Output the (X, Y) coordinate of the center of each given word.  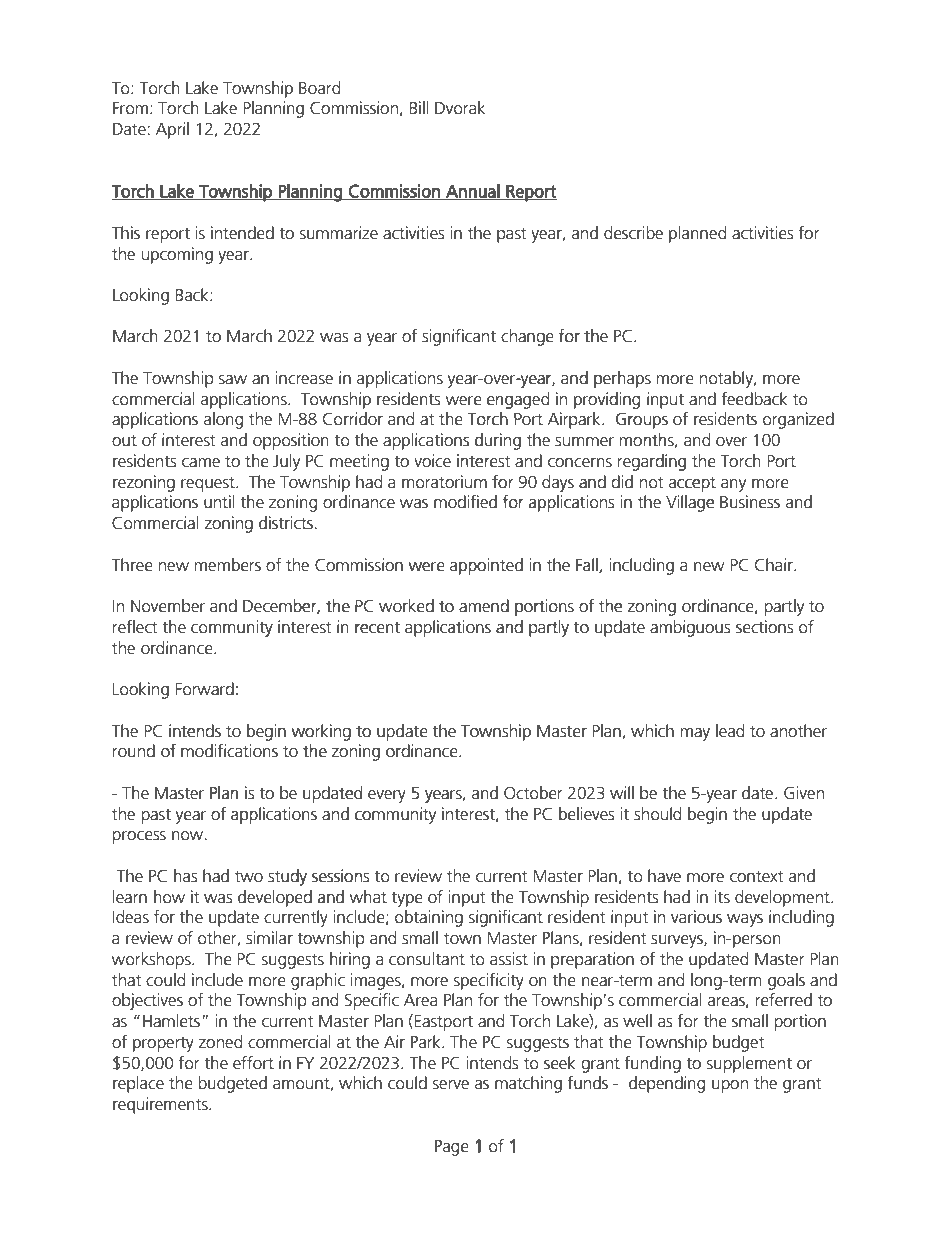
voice (432, 461)
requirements (161, 1105)
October (533, 792)
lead (730, 731)
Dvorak (460, 107)
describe (633, 233)
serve (451, 1085)
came (201, 463)
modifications (229, 751)
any (733, 485)
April (172, 130)
